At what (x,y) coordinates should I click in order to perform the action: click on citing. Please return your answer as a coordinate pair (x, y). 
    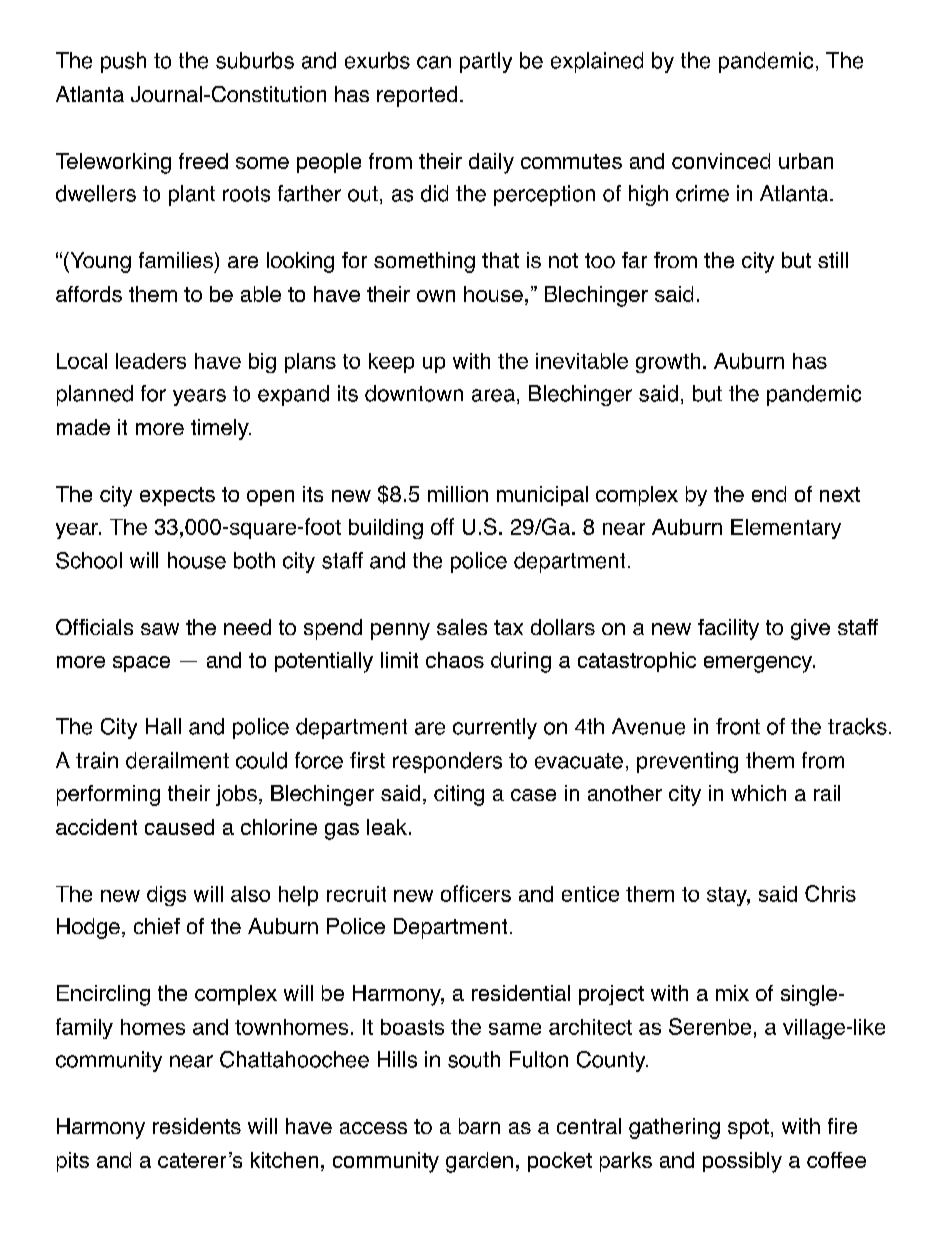
    Looking at the image, I should click on (459, 795).
